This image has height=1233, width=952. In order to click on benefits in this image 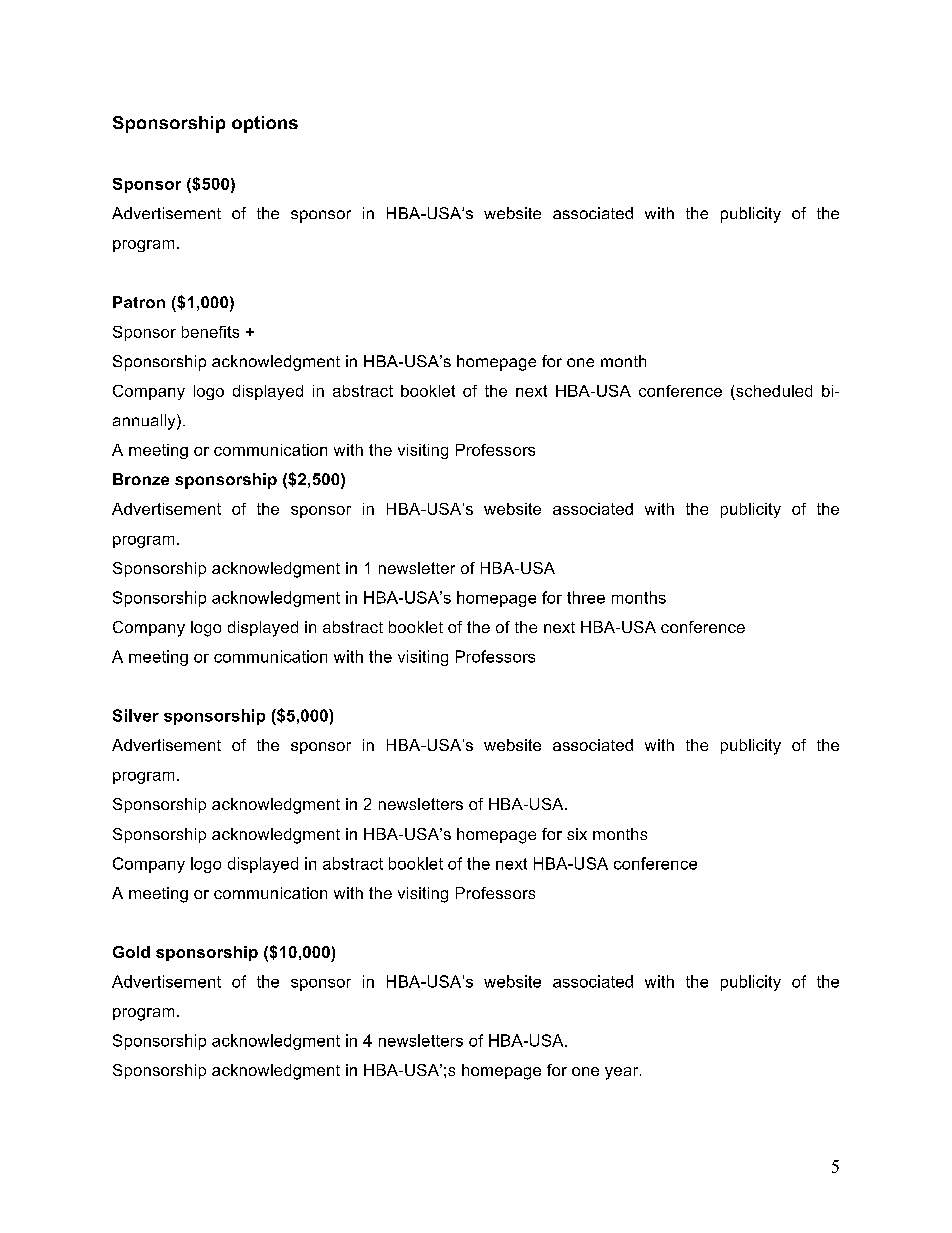, I will do `click(210, 332)`.
